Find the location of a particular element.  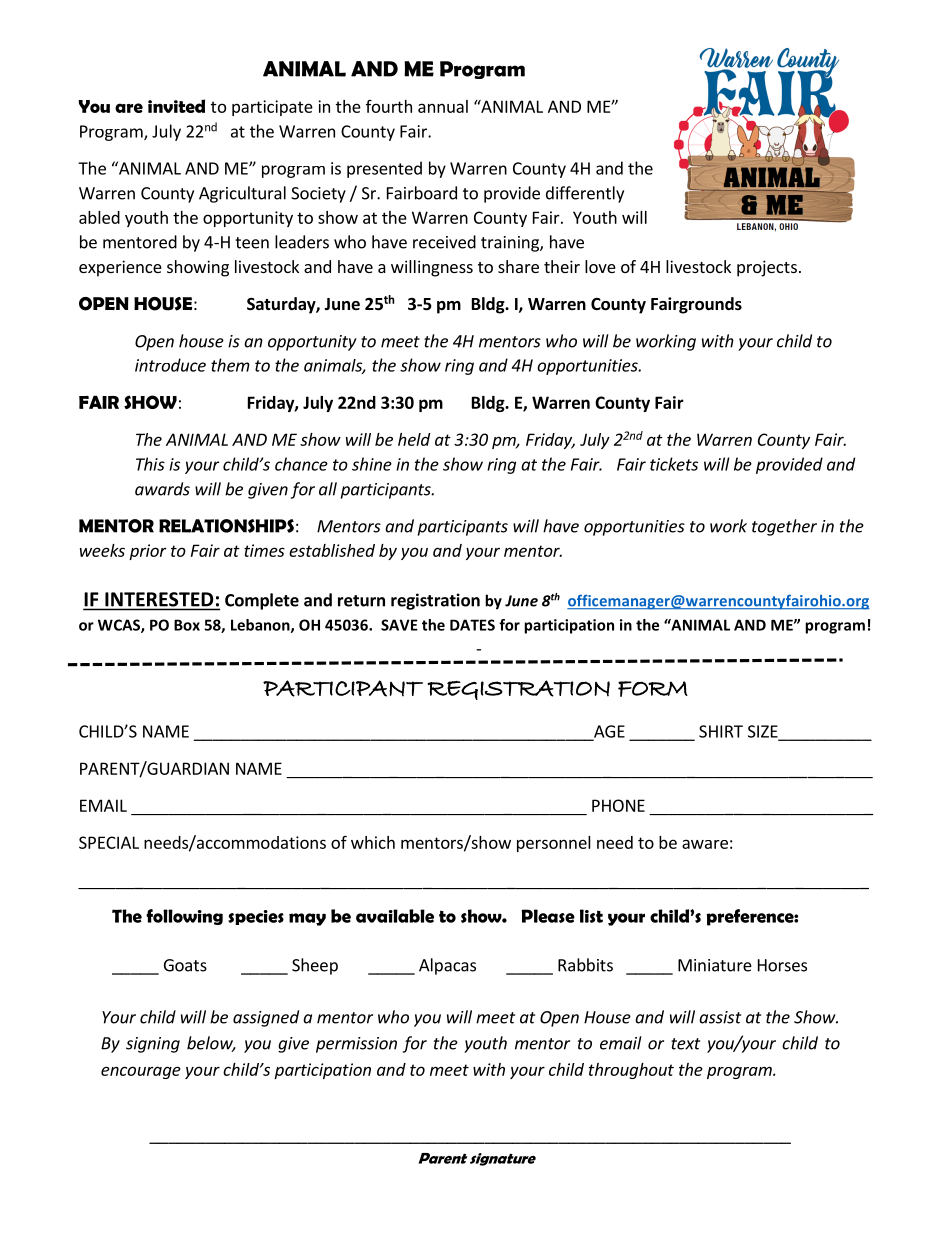

DATES is located at coordinates (472, 625).
